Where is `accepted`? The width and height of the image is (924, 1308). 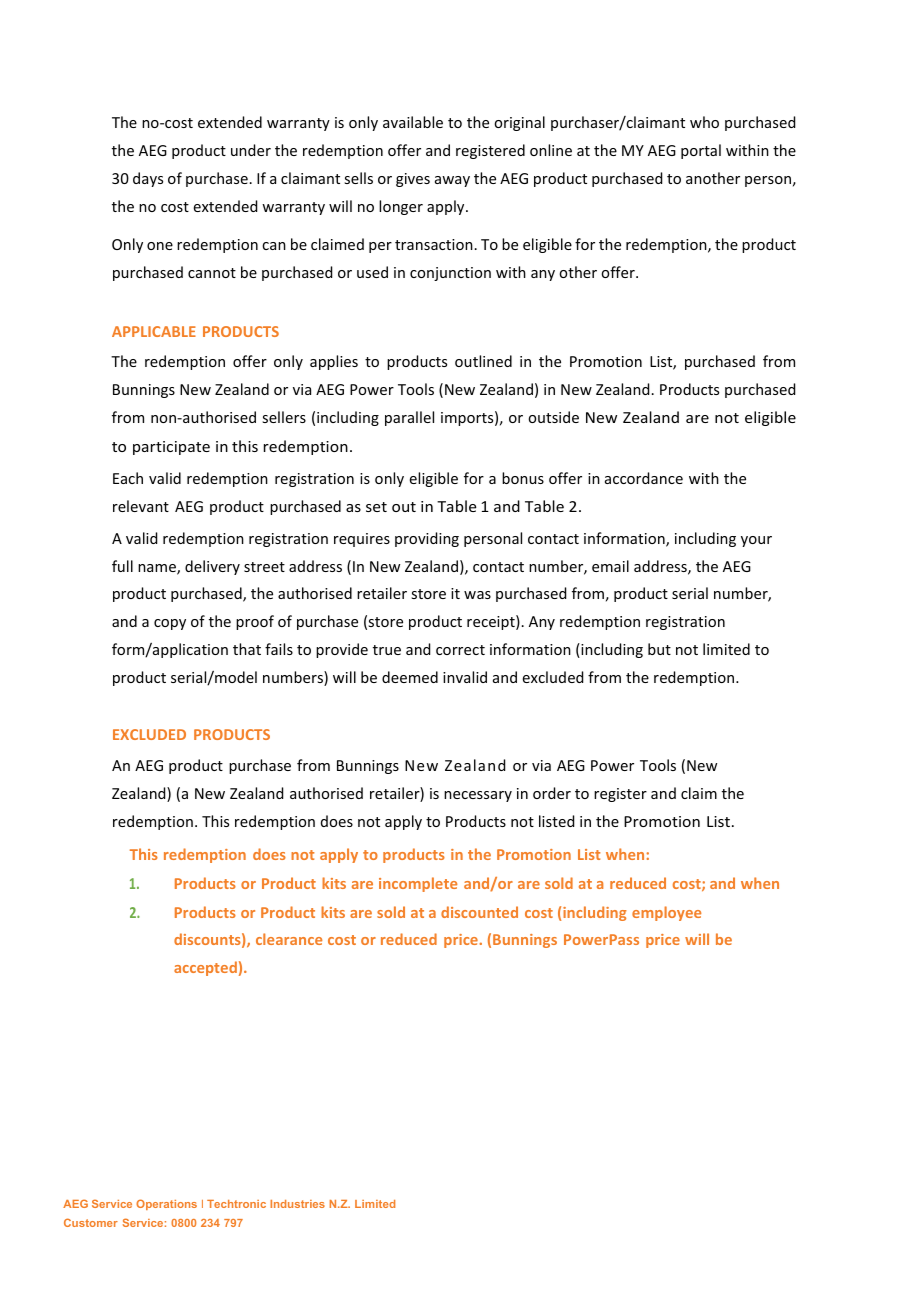
accepted is located at coordinates (205, 968).
